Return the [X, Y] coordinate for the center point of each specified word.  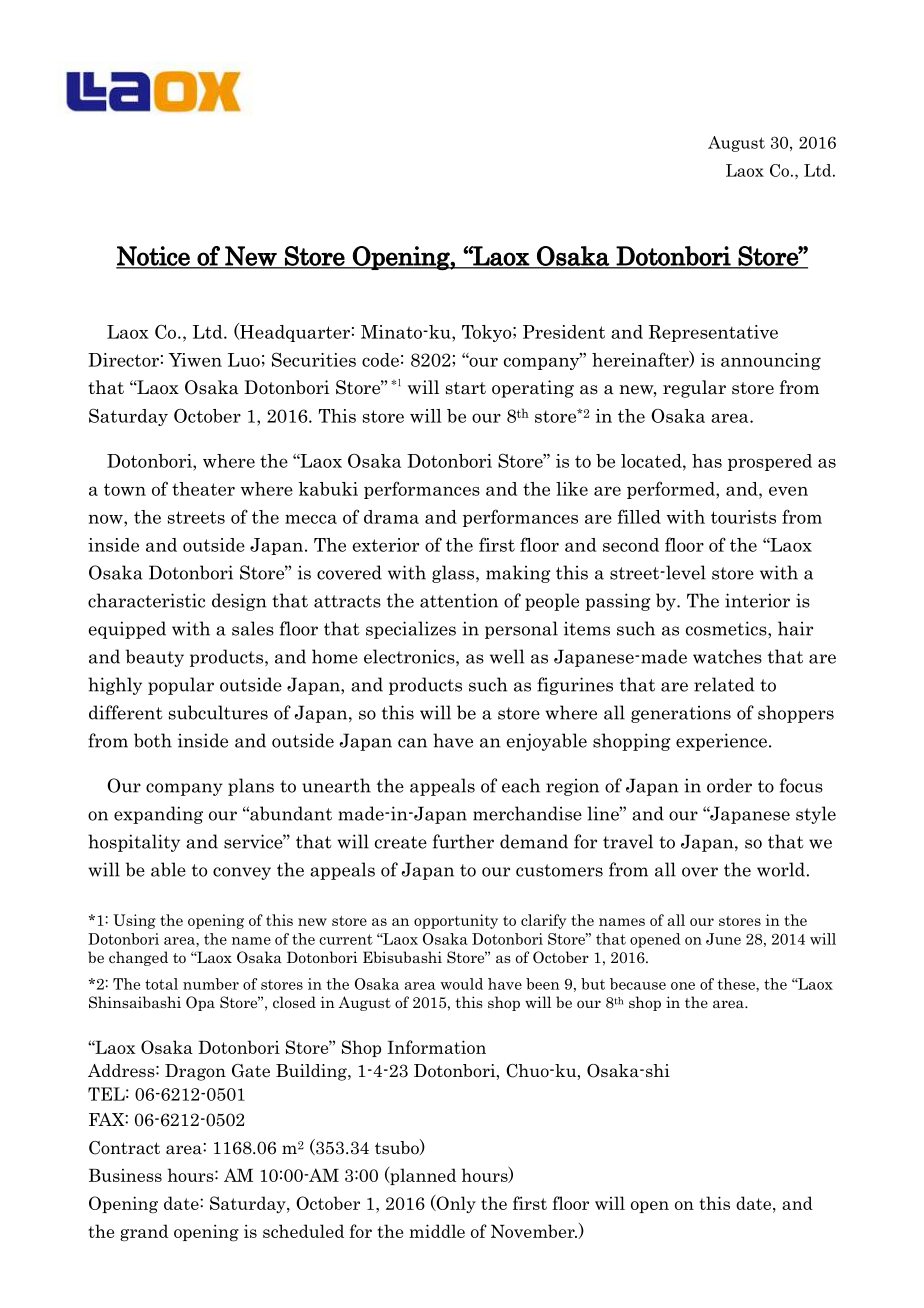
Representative [713, 333]
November [534, 1231]
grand [144, 1233]
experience [721, 742]
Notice [154, 257]
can [412, 743]
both [153, 740]
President [564, 332]
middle [437, 1231]
